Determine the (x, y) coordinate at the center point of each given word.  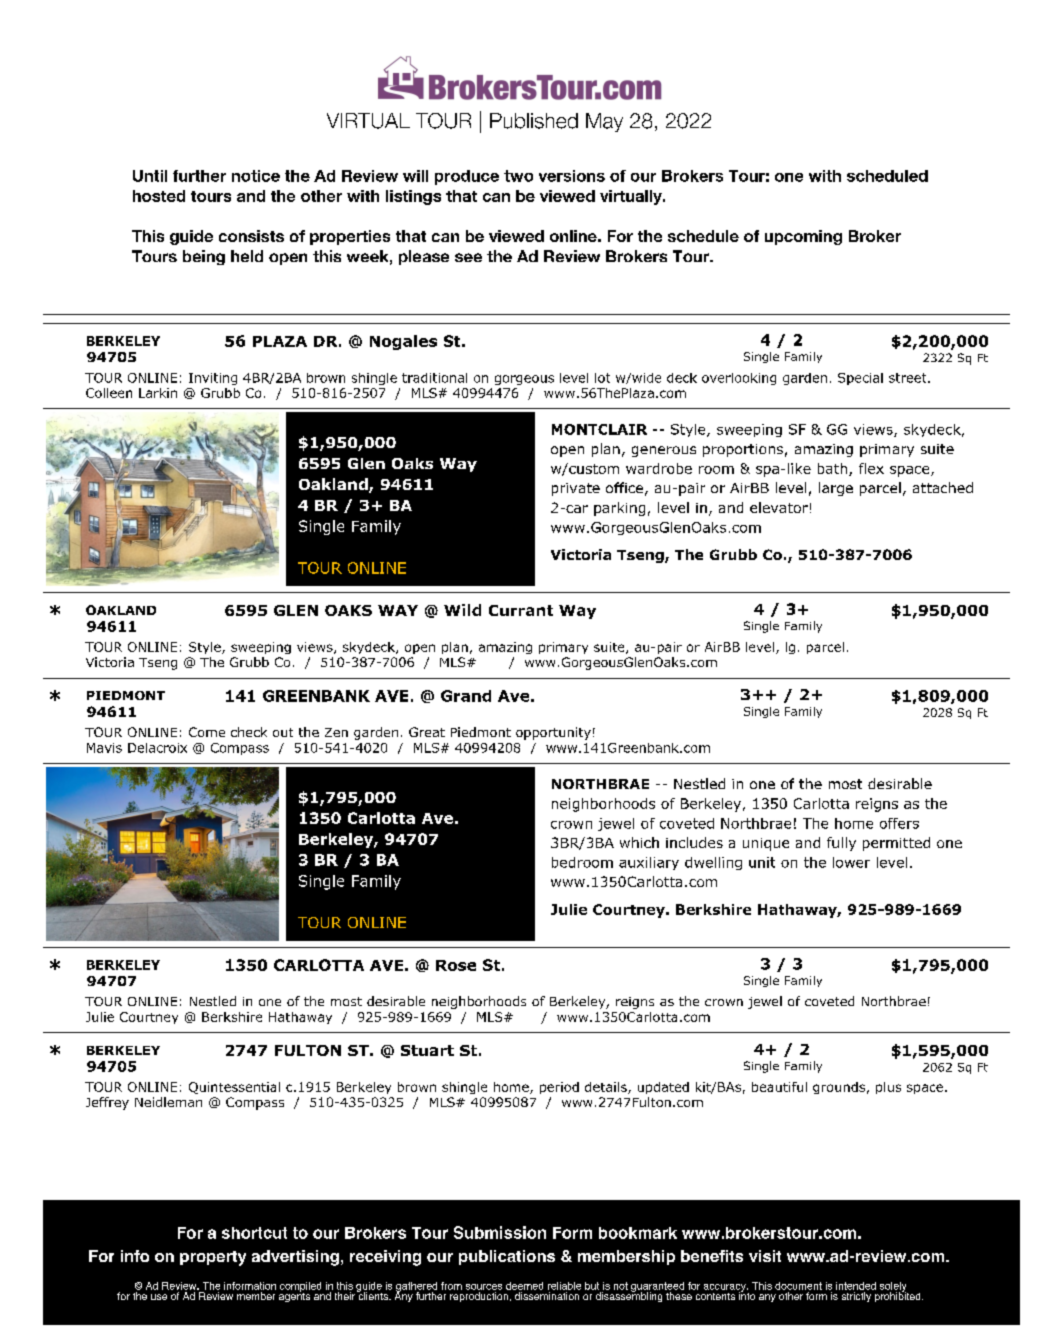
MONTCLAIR (599, 429)
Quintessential (234, 1088)
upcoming (803, 237)
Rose (456, 965)
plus (888, 1088)
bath (832, 468)
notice (256, 176)
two (518, 176)
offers (899, 823)
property (213, 1258)
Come (207, 732)
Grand (466, 696)
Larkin (158, 393)
